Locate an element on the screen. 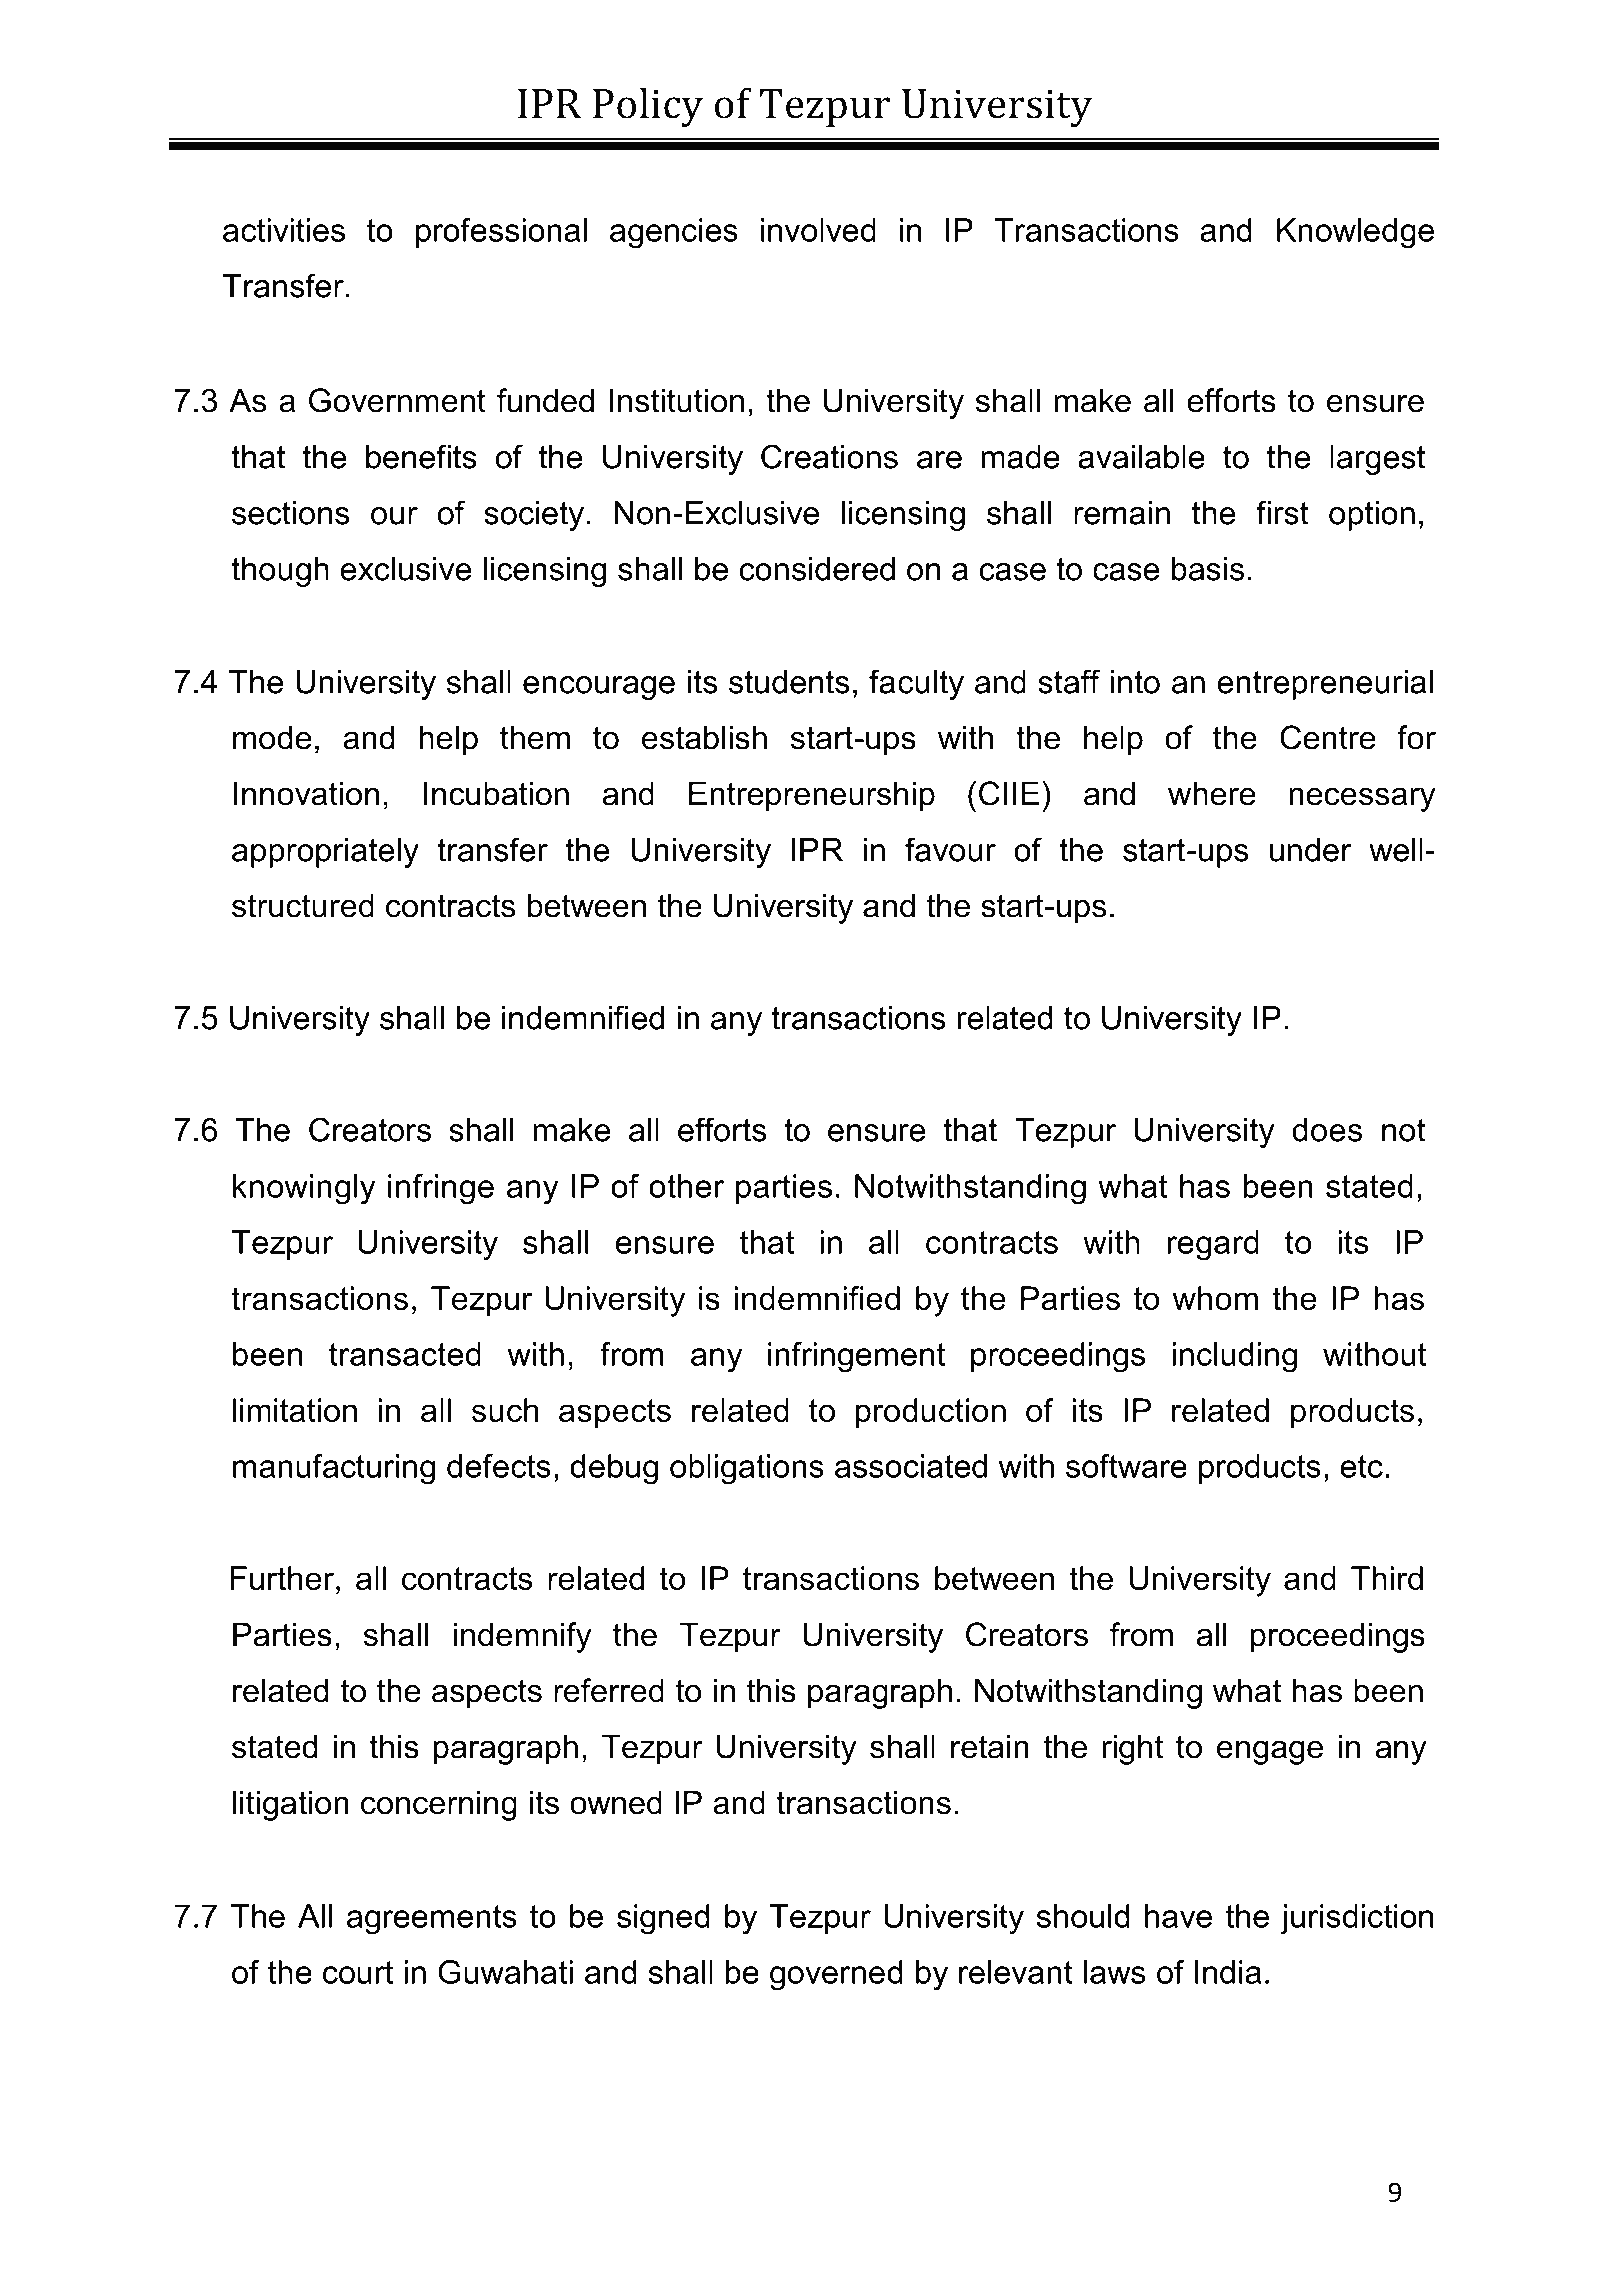 This screenshot has width=1614, height=2280. agreements is located at coordinates (432, 1920).
